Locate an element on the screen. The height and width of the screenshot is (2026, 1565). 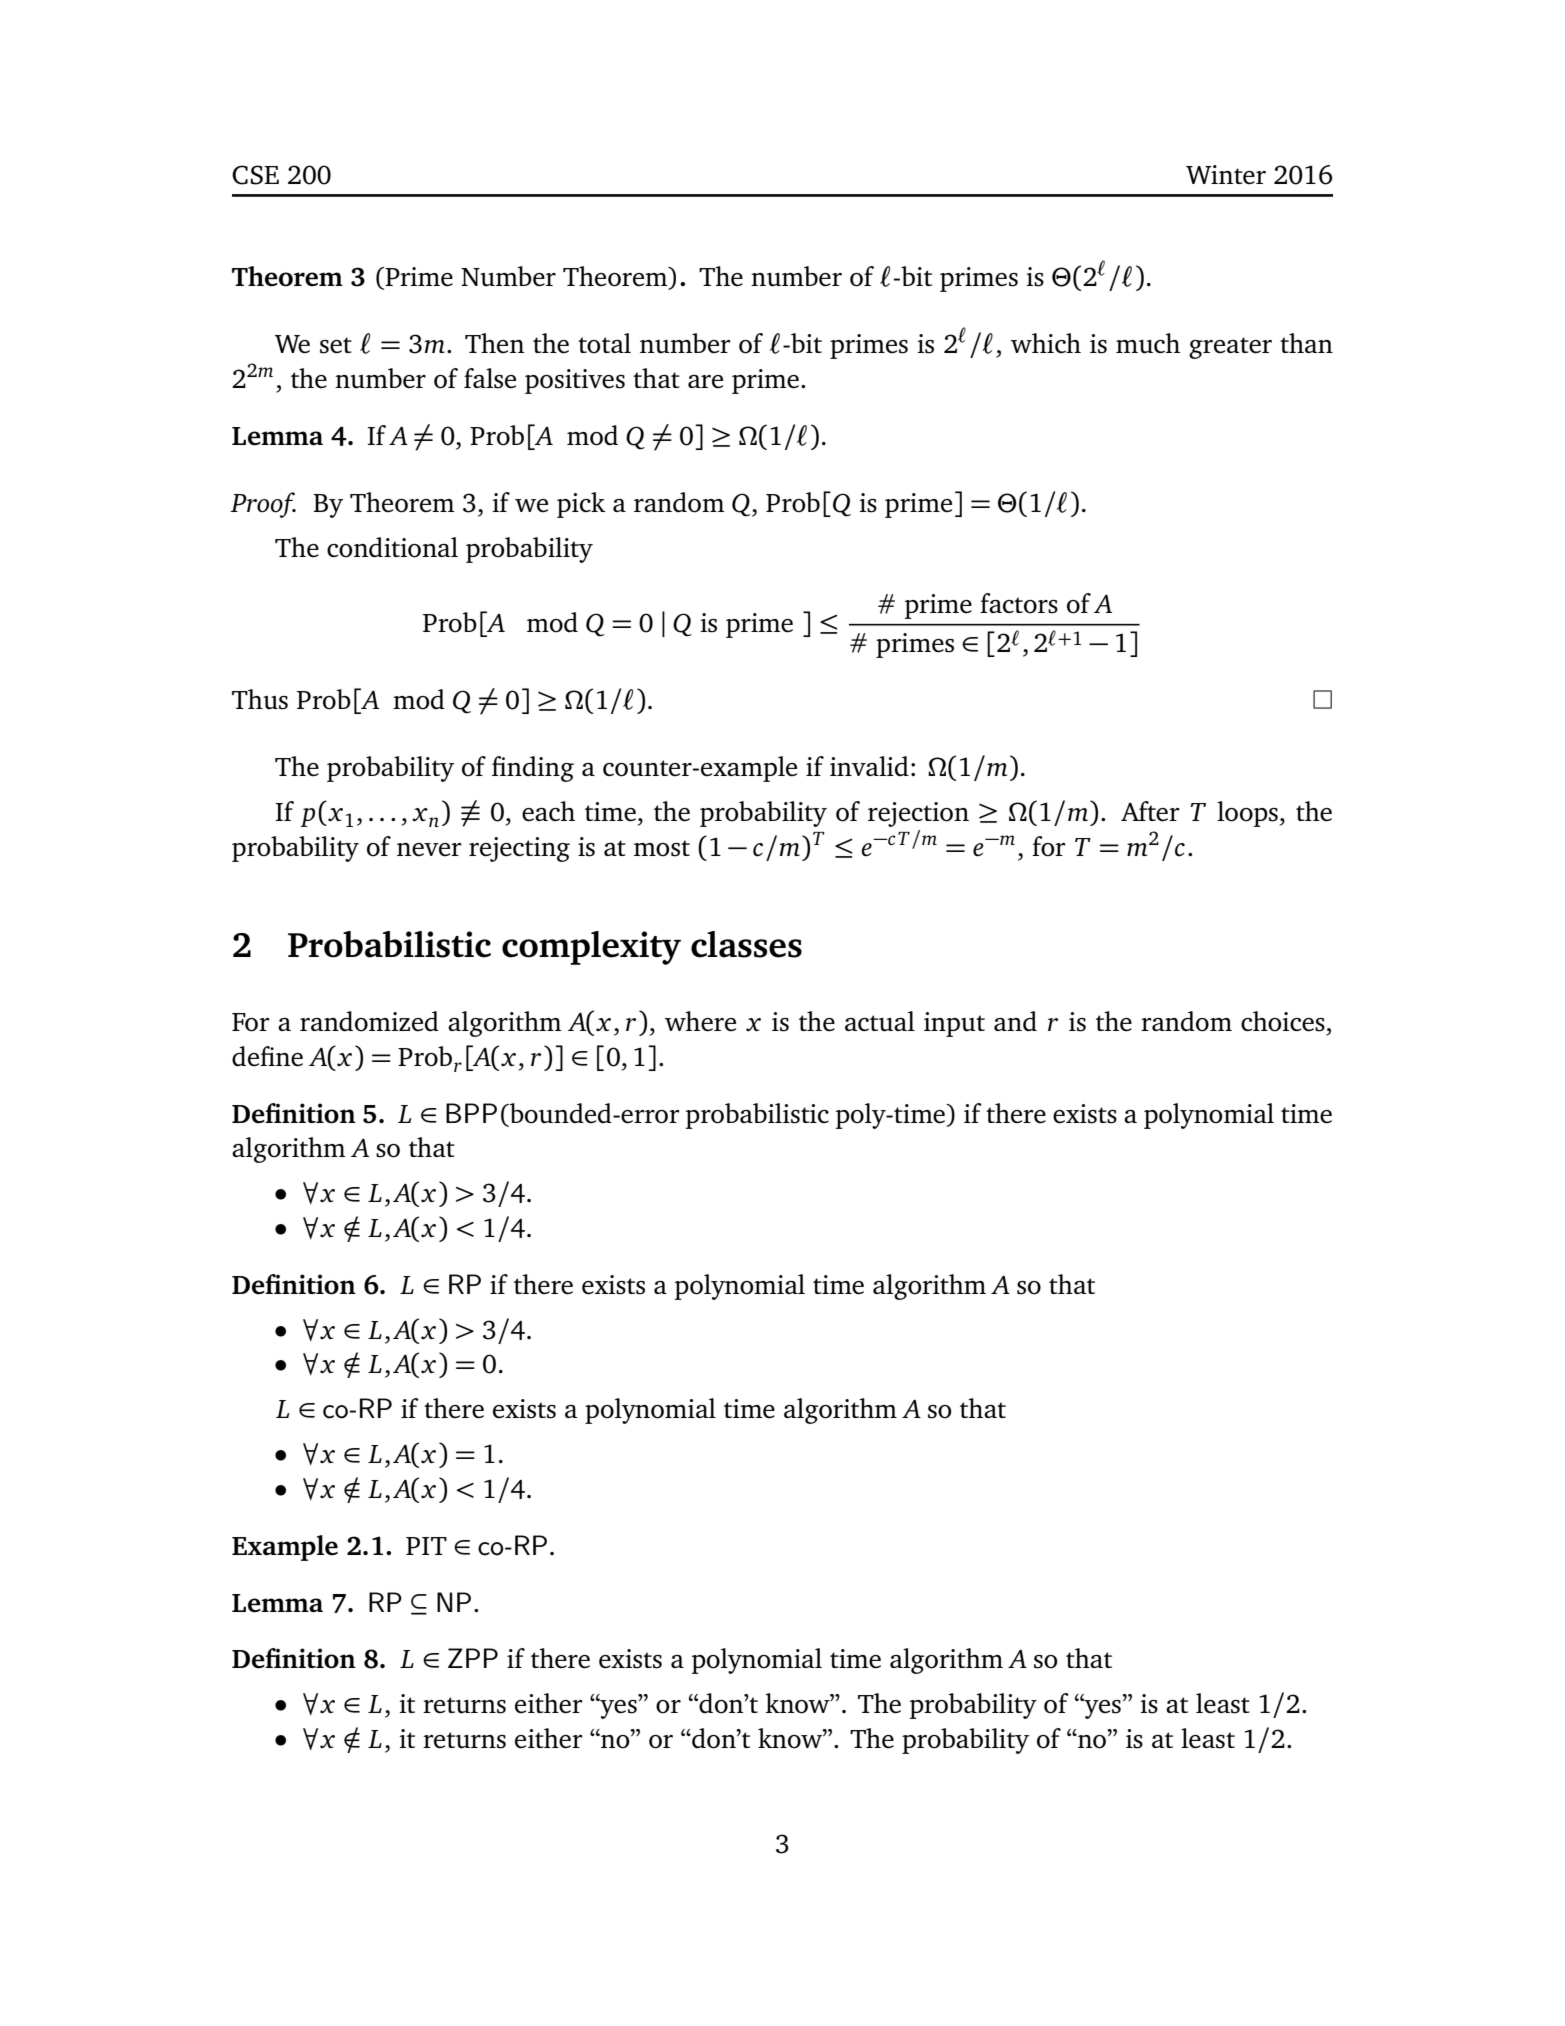
CSE is located at coordinates (255, 175).
